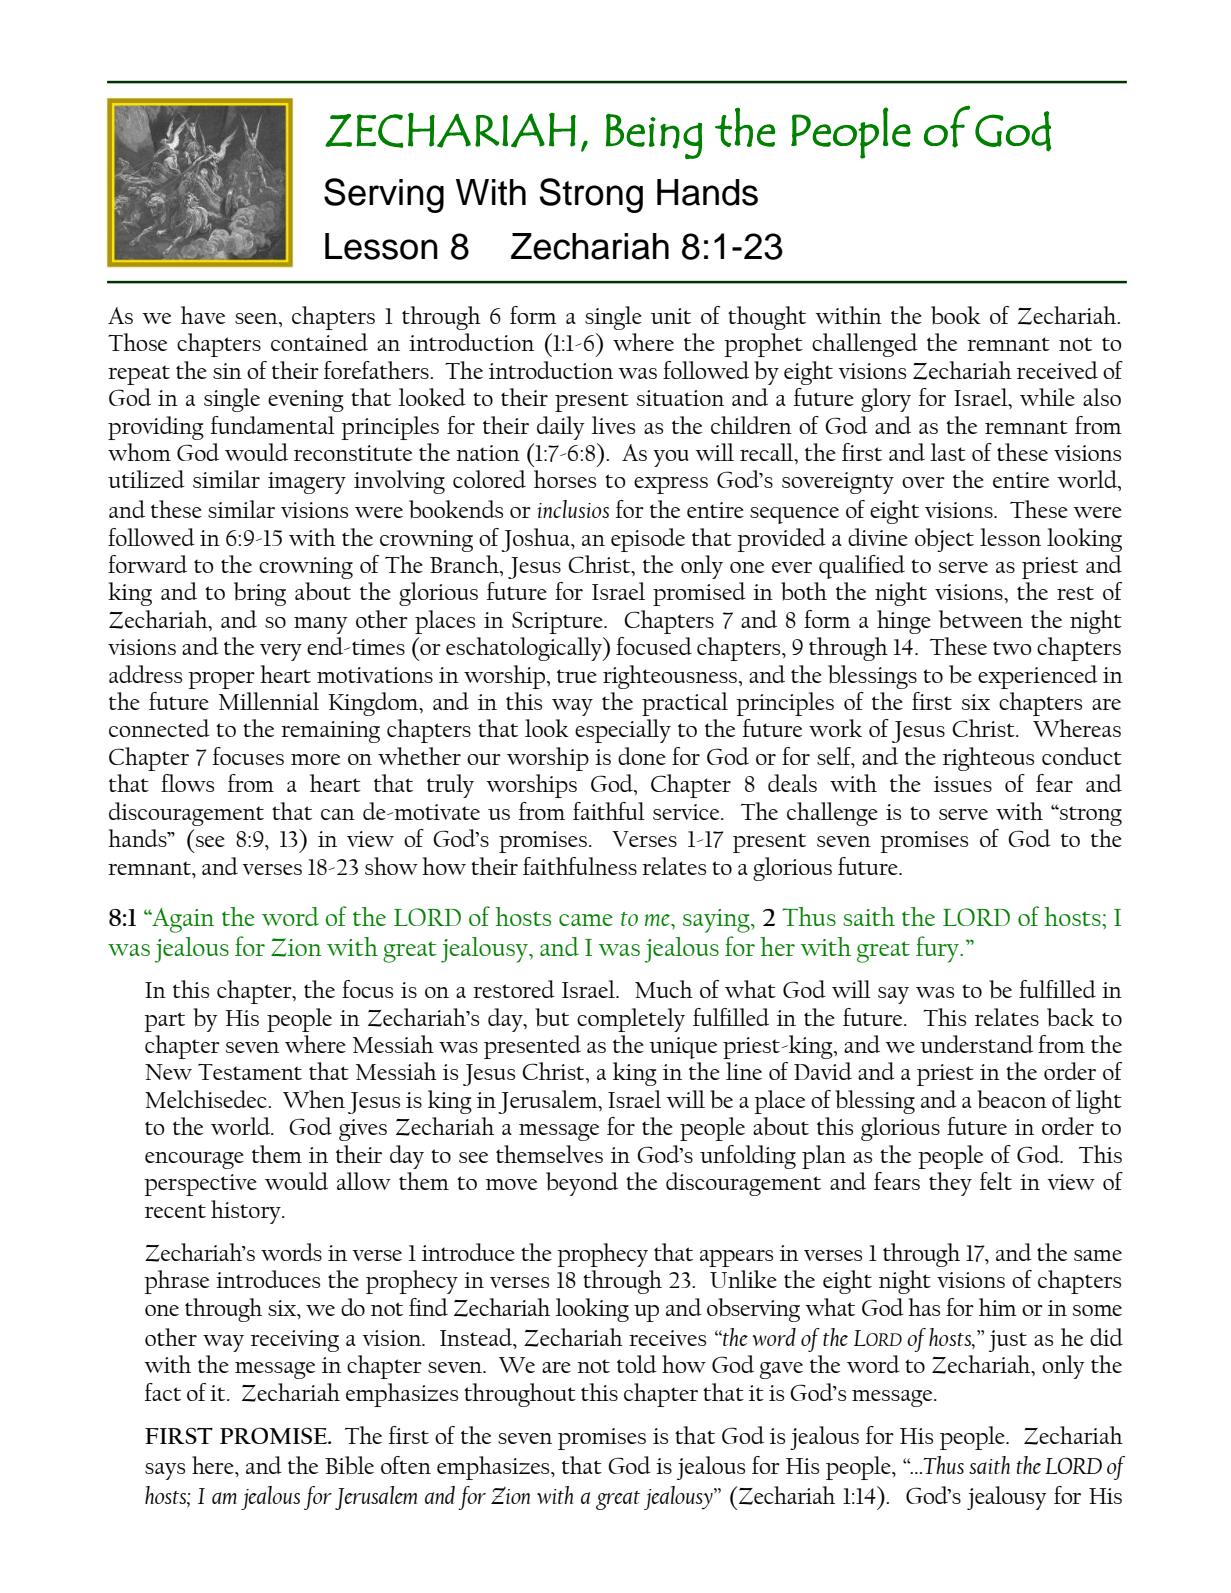  Describe the element at coordinates (165, 1471) in the page. I see `says` at that location.
